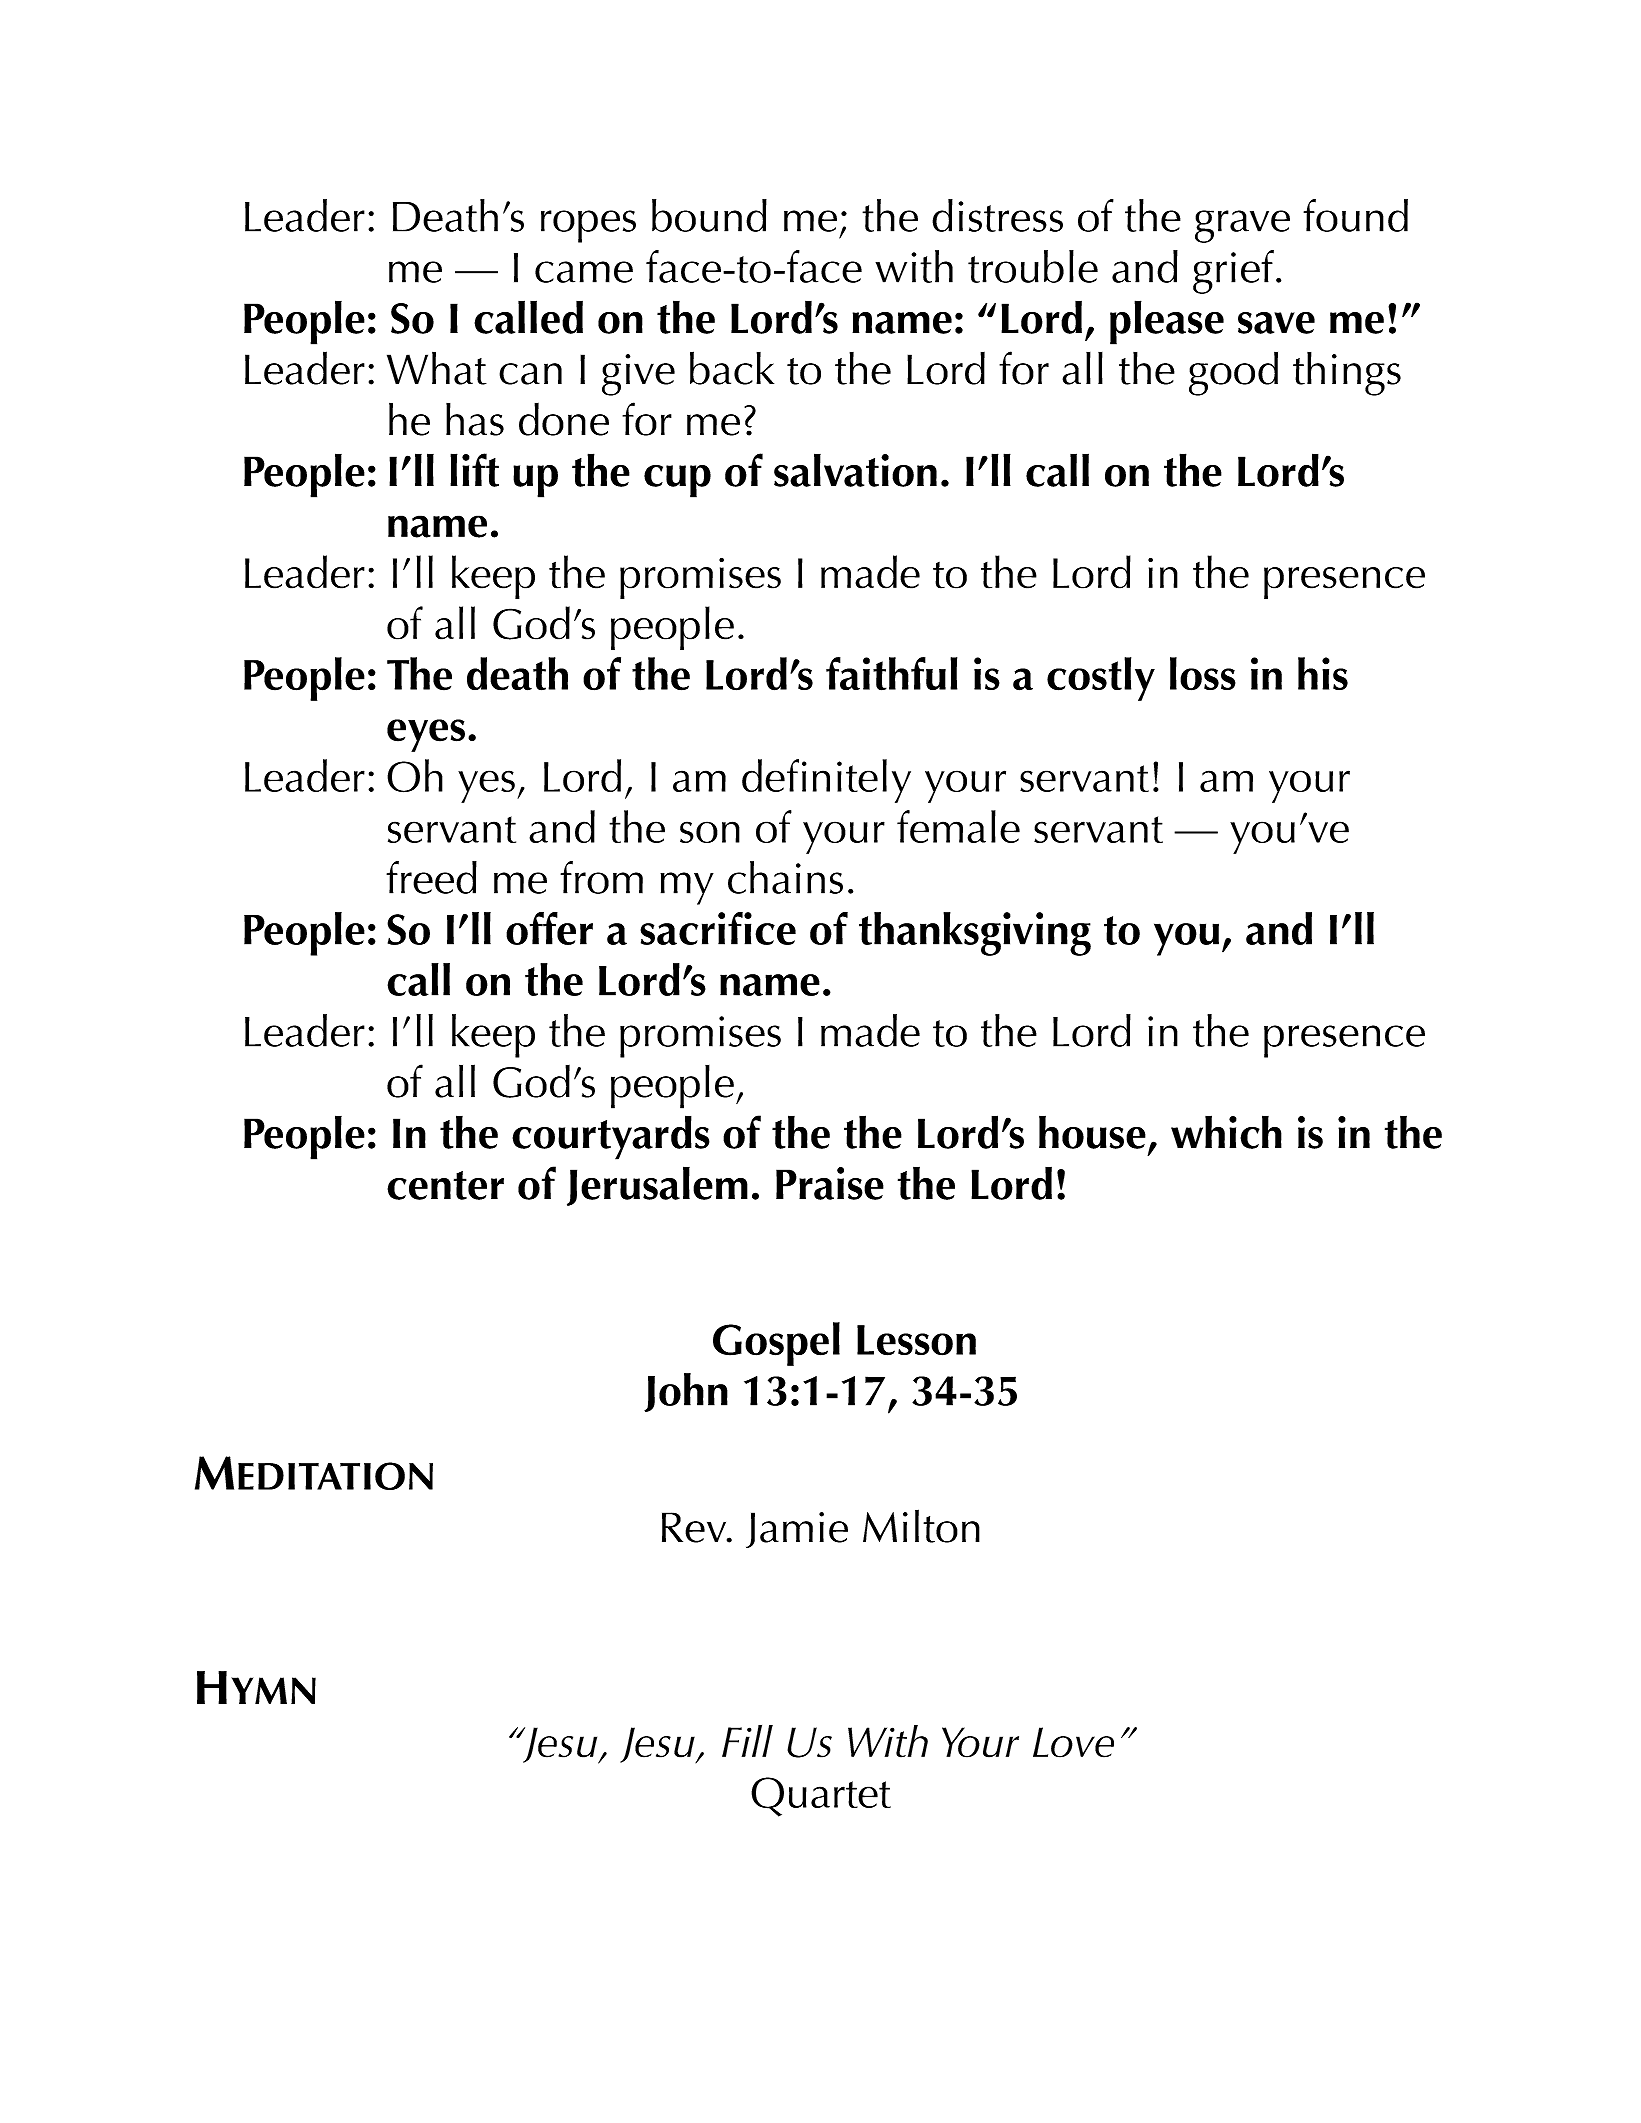 The image size is (1641, 2123). What do you see at coordinates (445, 1185) in the page?
I see `center` at bounding box center [445, 1185].
